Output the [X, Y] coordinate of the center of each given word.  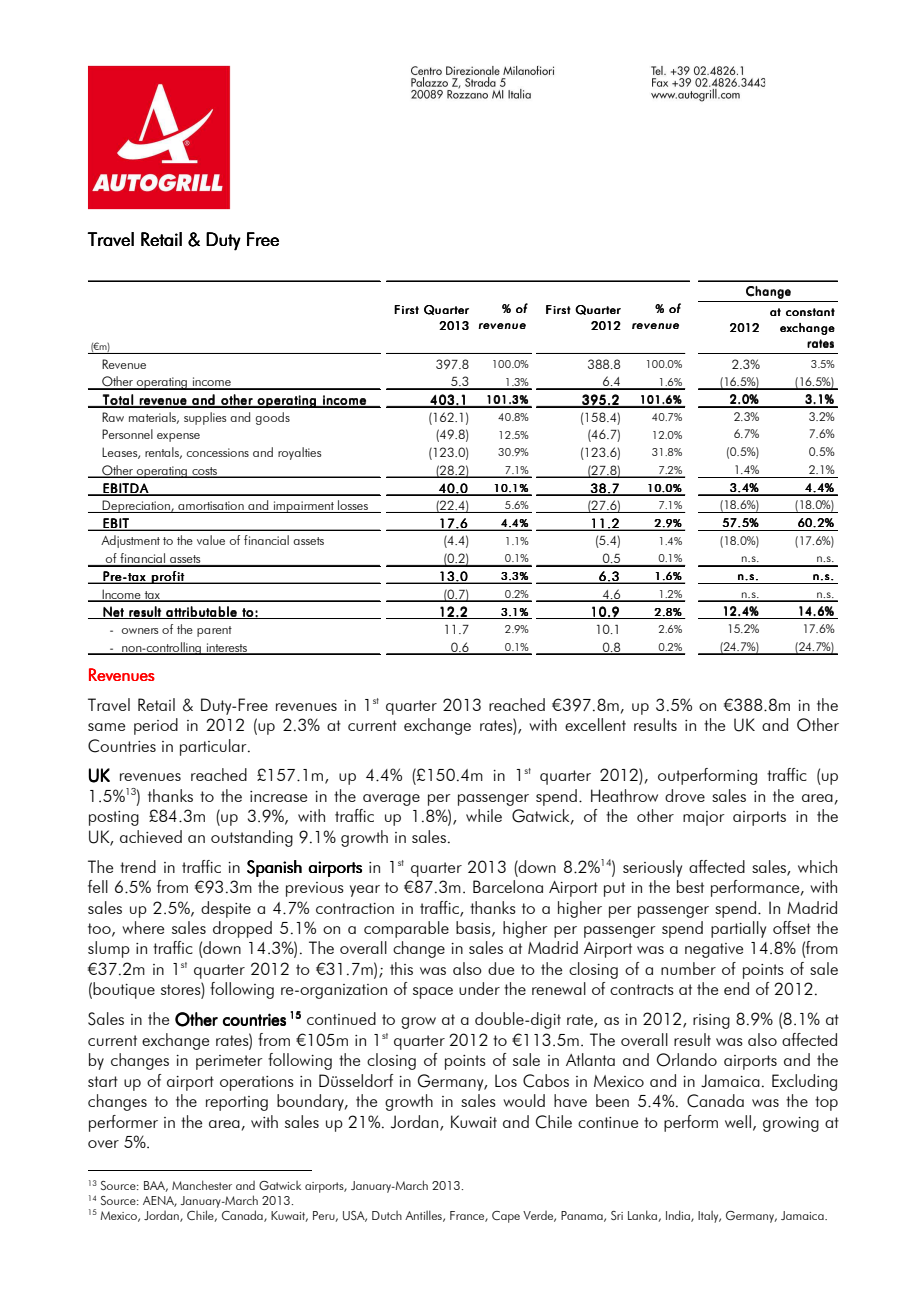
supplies [205, 418]
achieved [151, 836]
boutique [124, 990]
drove [685, 795]
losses [353, 506]
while [484, 815]
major [704, 818]
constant [810, 312]
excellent [595, 724]
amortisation [211, 507]
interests [227, 648]
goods [273, 418]
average [391, 800]
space [433, 993]
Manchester [202, 1185]
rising [711, 1021]
